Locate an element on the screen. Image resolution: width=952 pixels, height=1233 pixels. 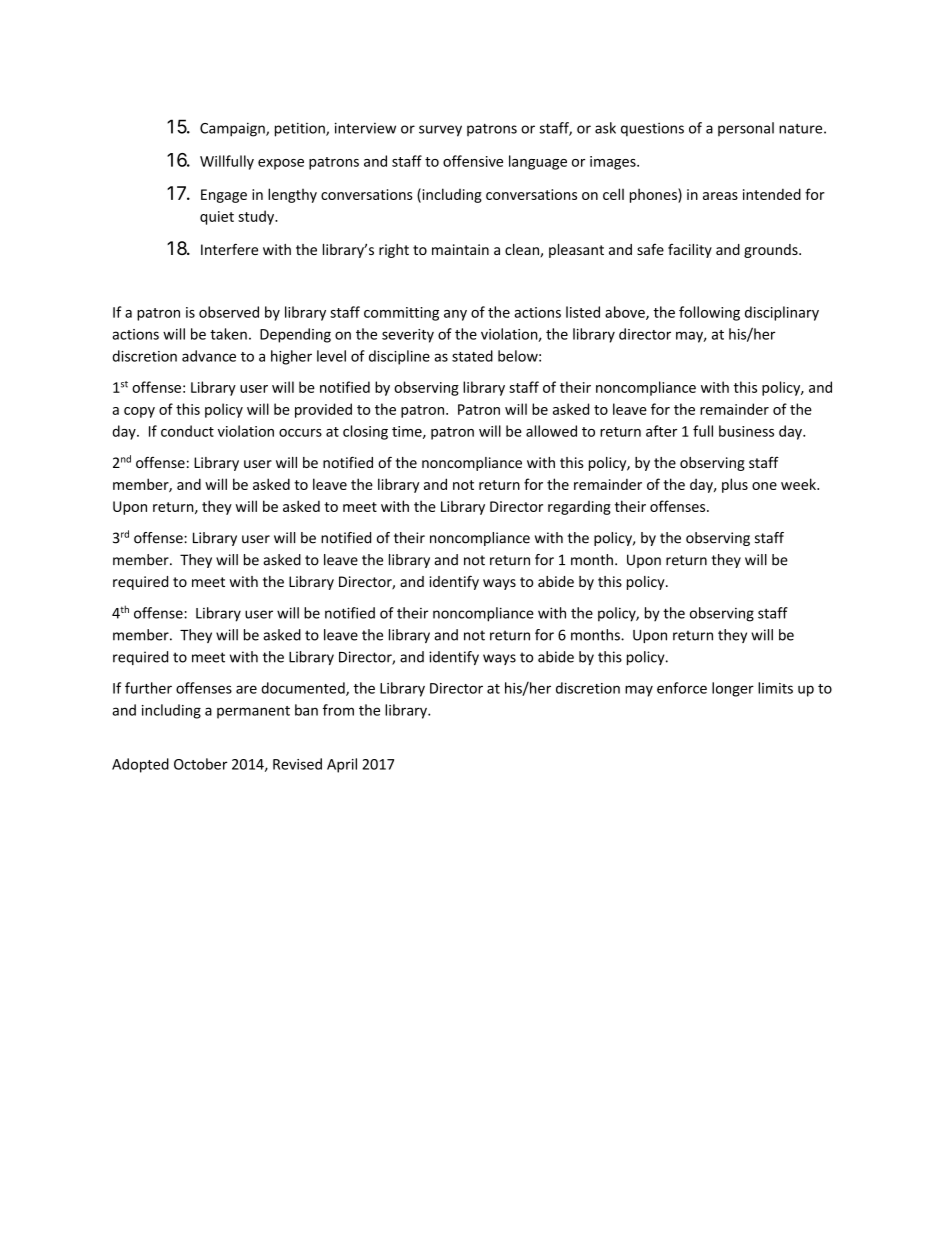
observed is located at coordinates (229, 312).
